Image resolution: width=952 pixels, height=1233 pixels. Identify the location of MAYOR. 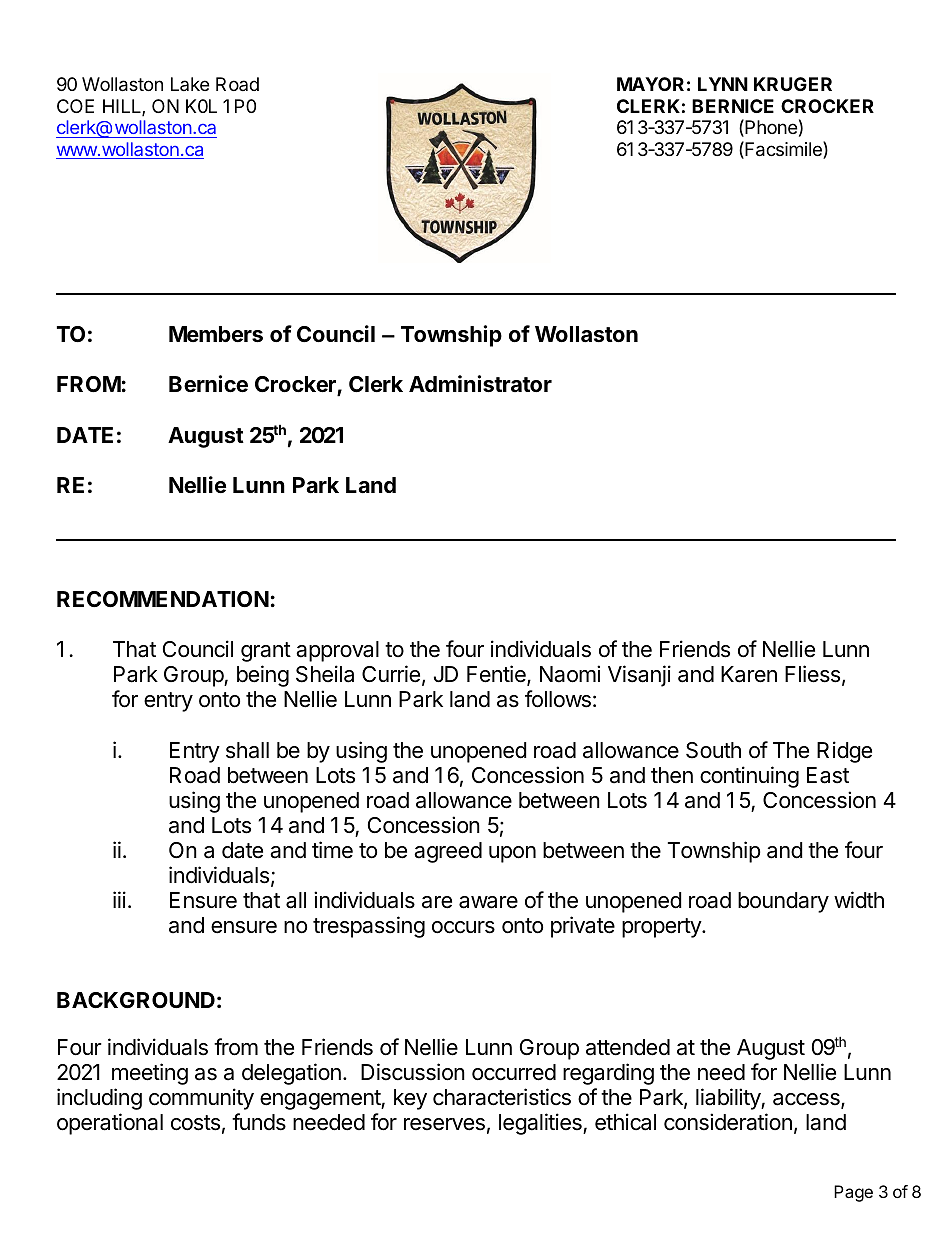
(650, 84).
